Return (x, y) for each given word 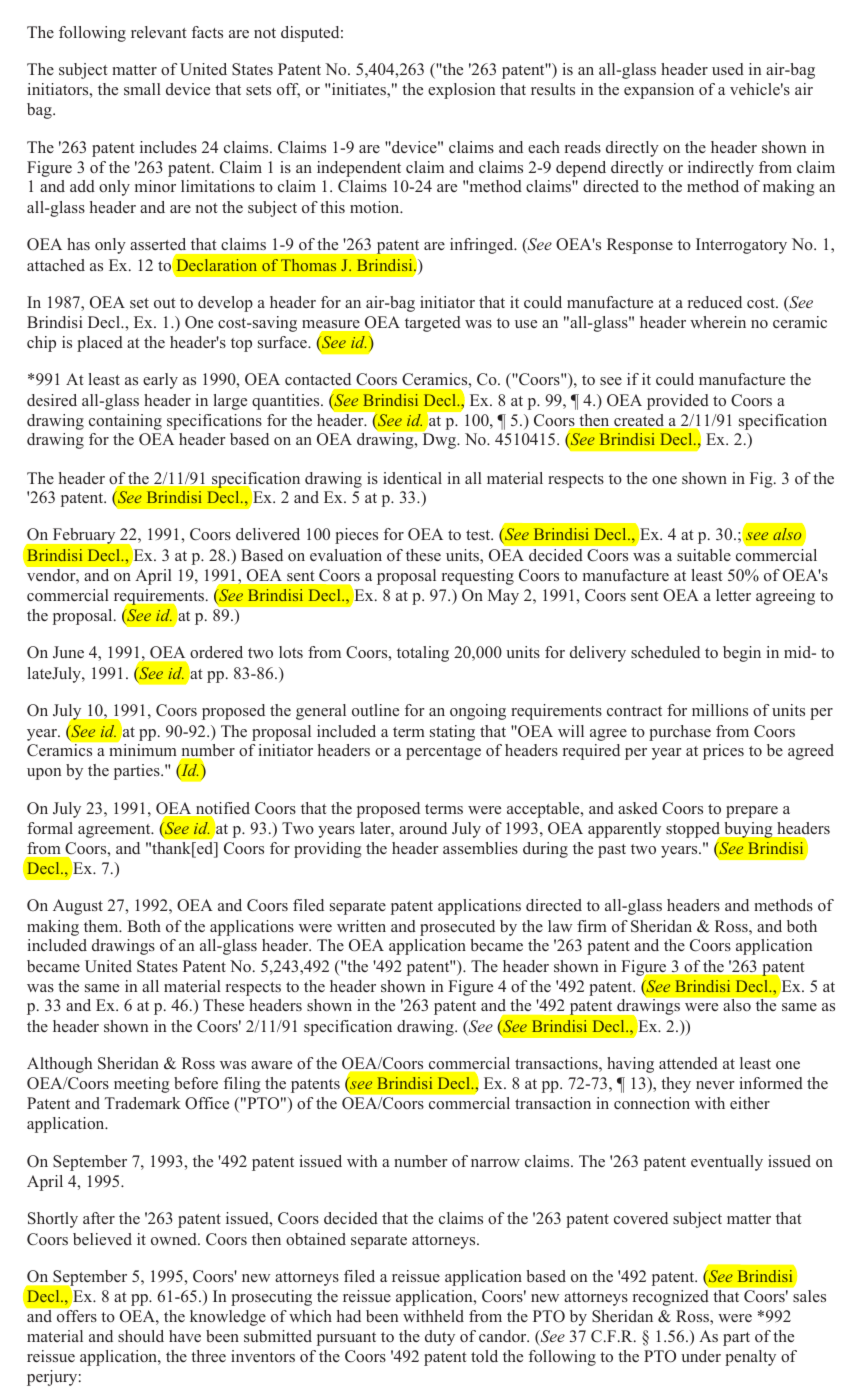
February (84, 536)
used (728, 69)
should (141, 1336)
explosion (461, 91)
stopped (694, 831)
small (142, 89)
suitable (704, 555)
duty (440, 1338)
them (102, 926)
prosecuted (457, 928)
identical (412, 478)
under (701, 1356)
